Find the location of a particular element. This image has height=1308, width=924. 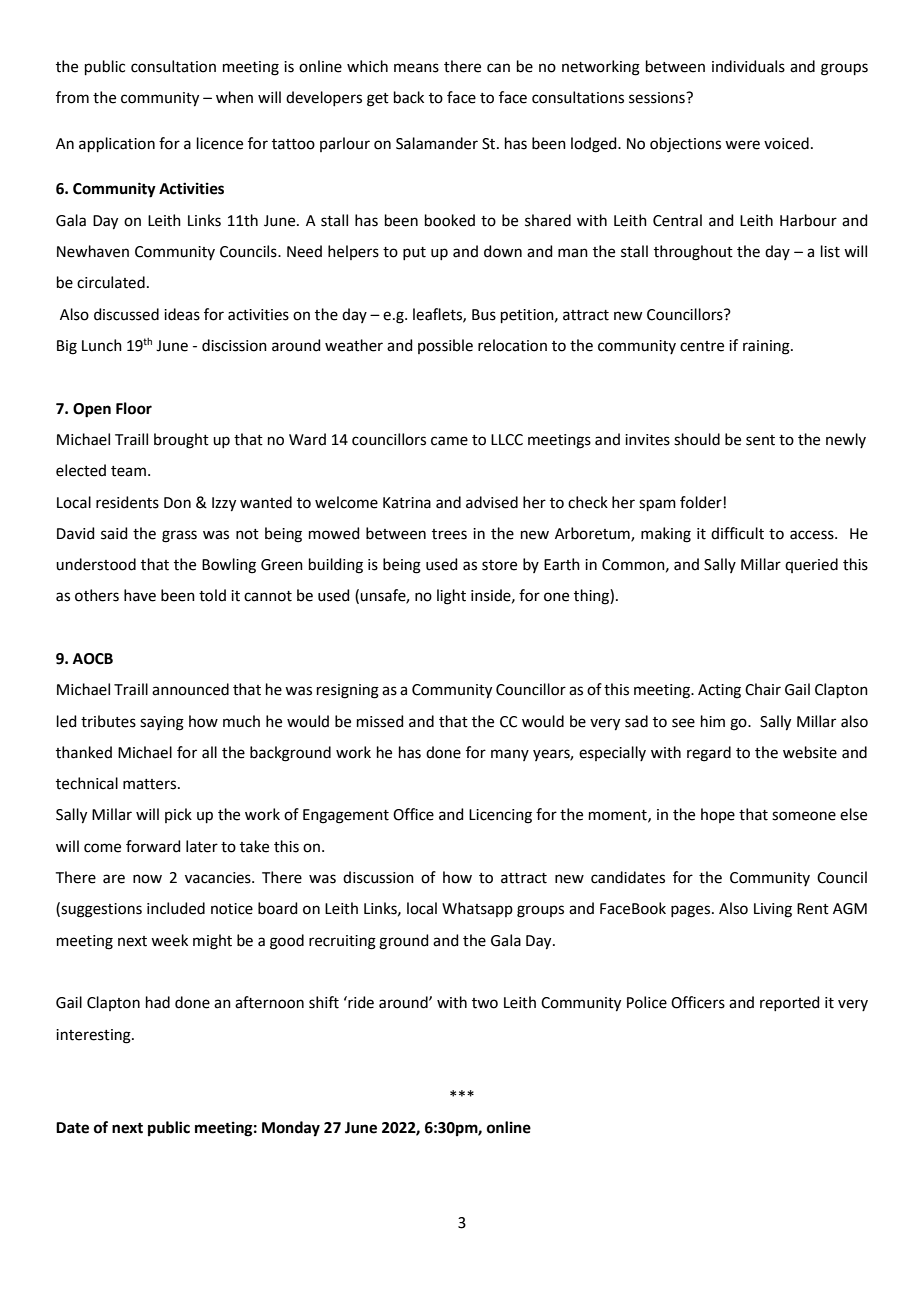

individuals is located at coordinates (748, 66).
